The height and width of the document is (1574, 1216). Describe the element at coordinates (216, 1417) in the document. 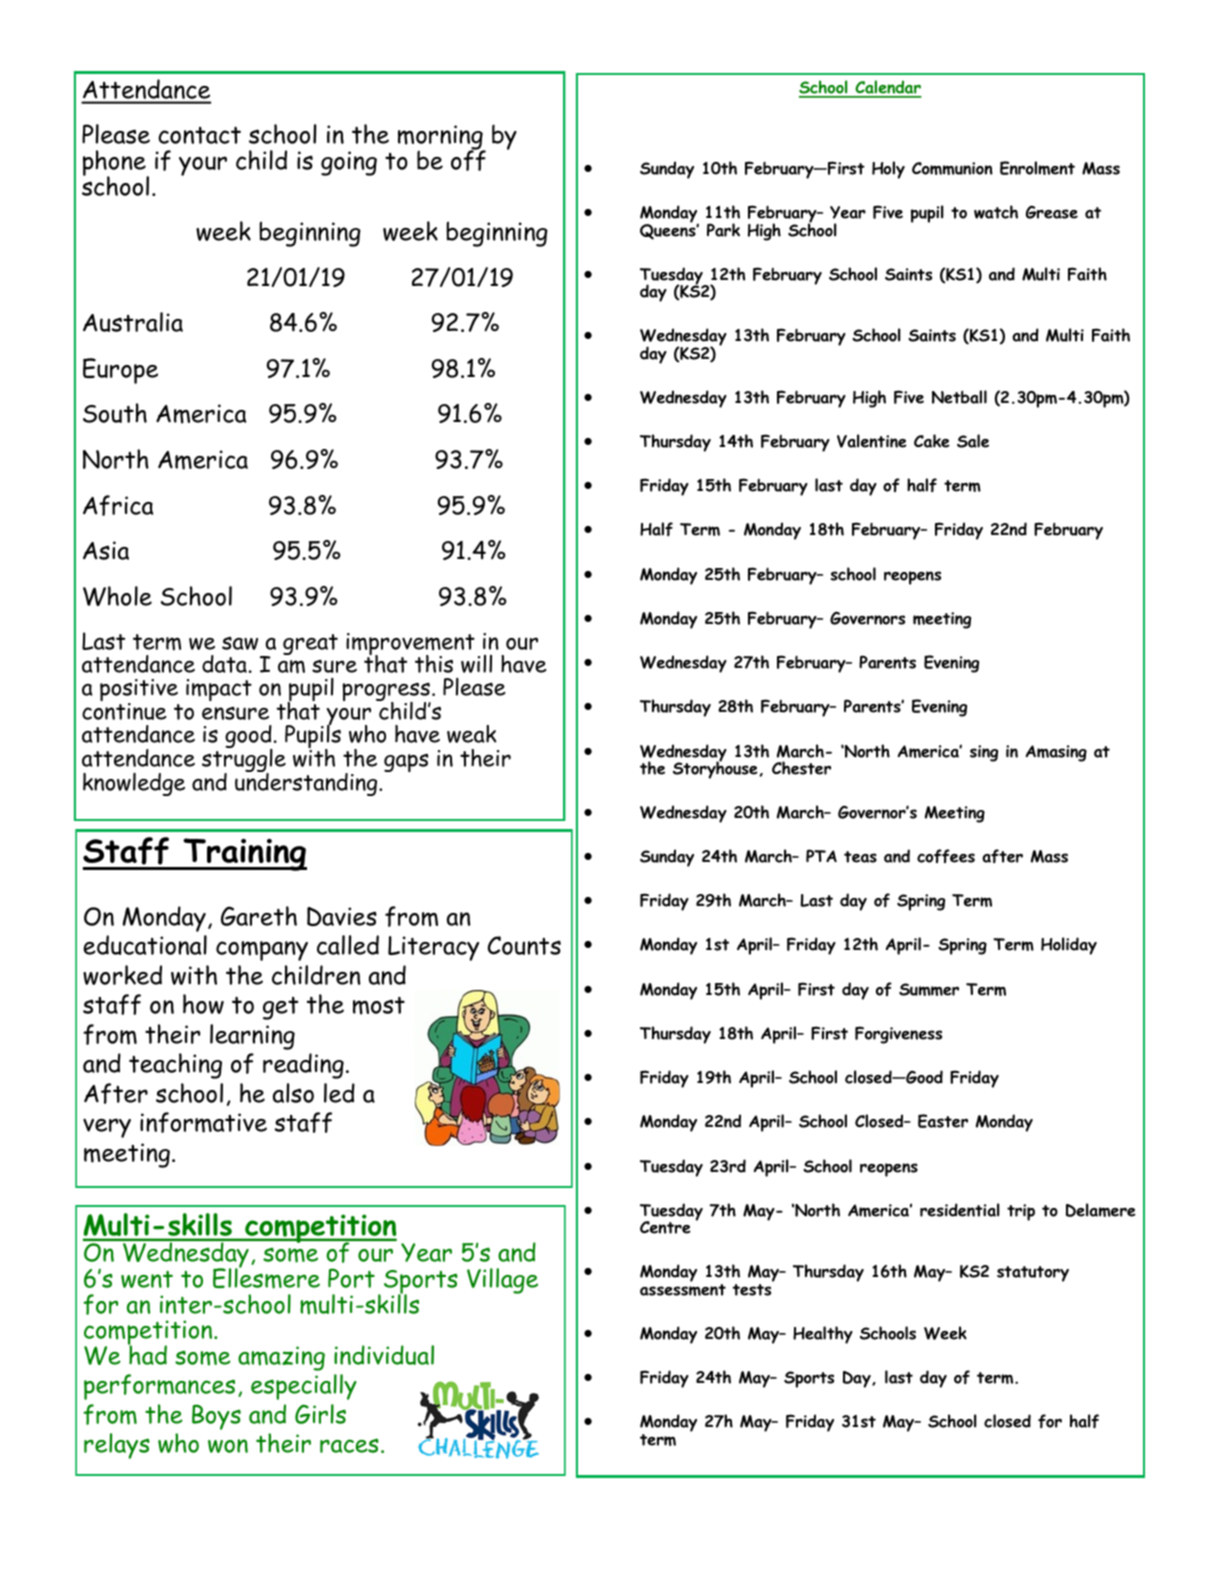

I see `Boys` at that location.
